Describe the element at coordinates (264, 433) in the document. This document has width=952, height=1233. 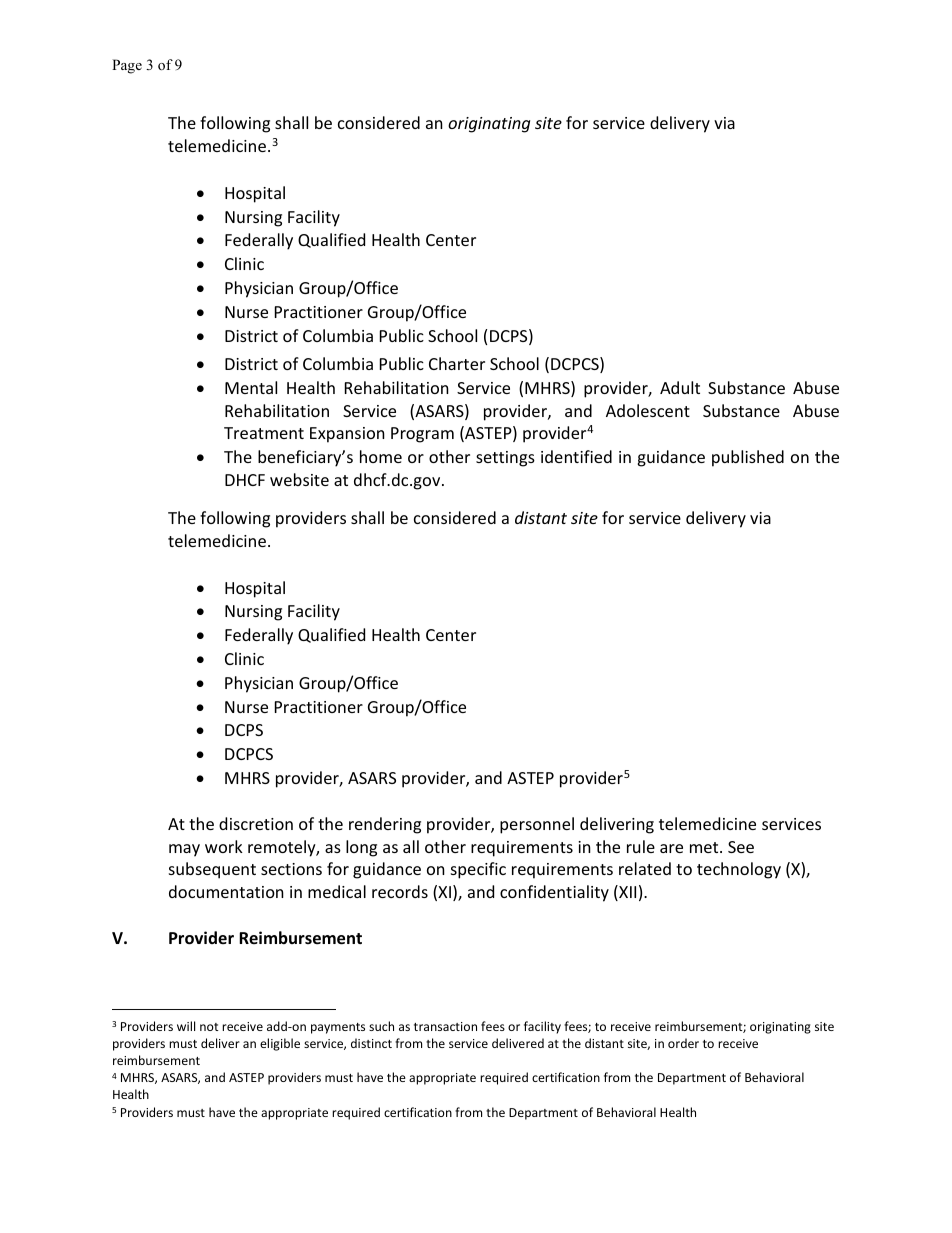
I see `Treatment` at that location.
